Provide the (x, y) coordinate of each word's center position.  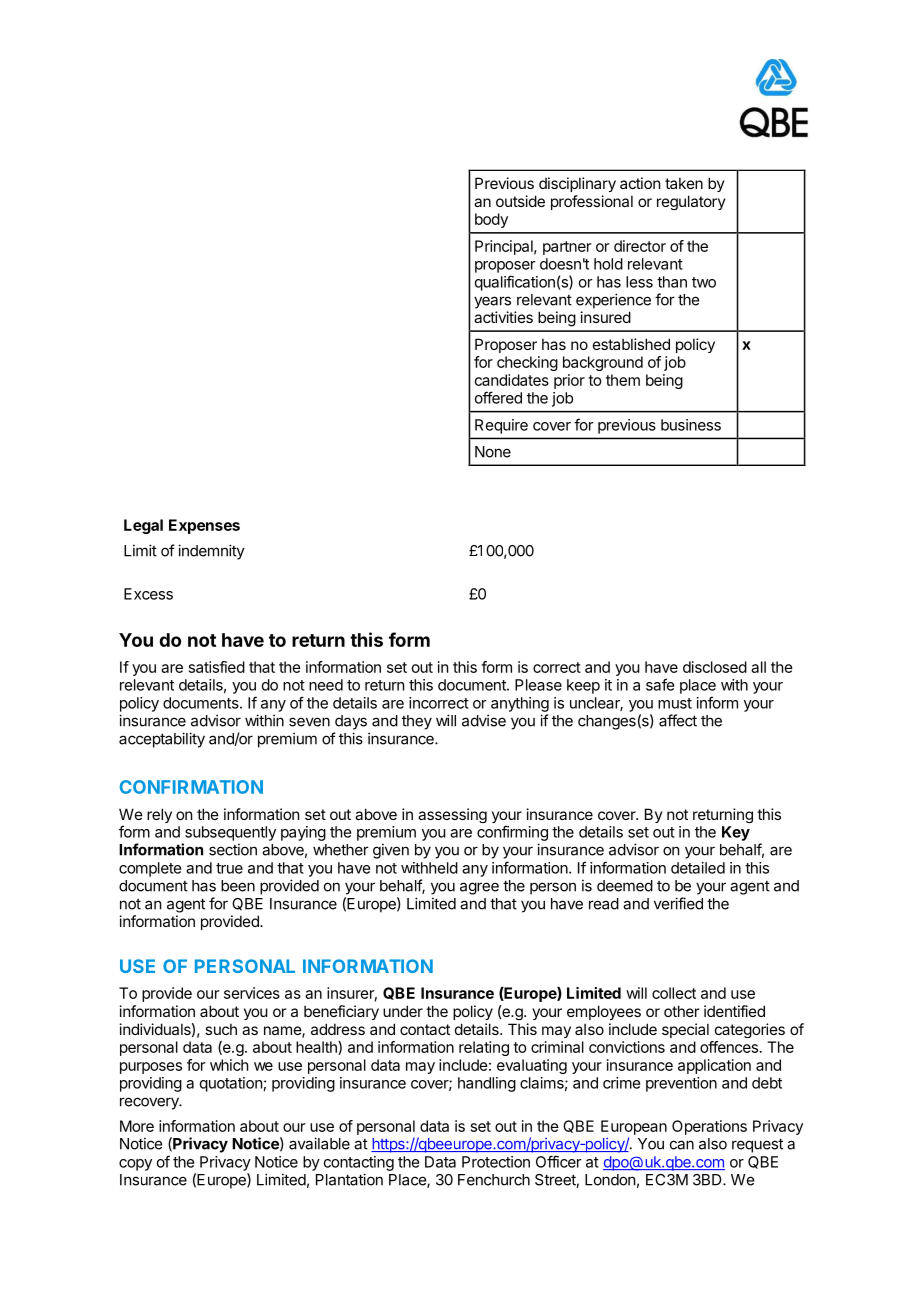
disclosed (715, 667)
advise (484, 720)
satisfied (217, 667)
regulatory (691, 202)
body (491, 220)
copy (135, 1165)
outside (520, 201)
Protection (496, 1162)
